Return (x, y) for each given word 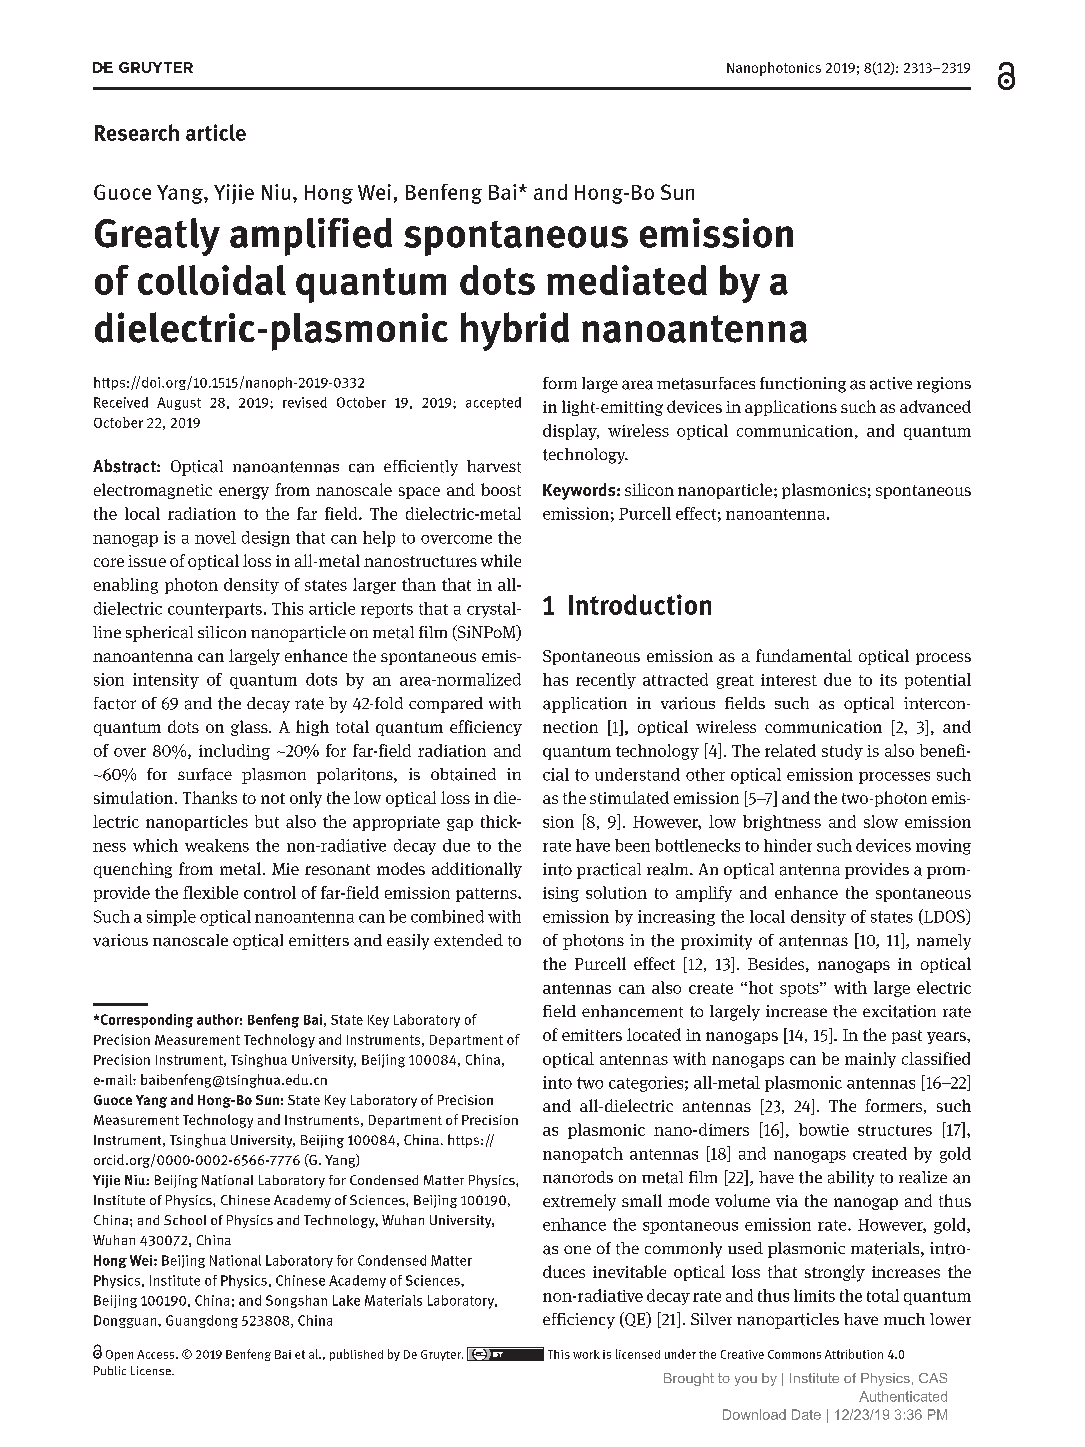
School (185, 1220)
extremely (579, 1202)
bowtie (824, 1129)
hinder (788, 845)
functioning (803, 385)
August (179, 403)
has (555, 679)
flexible (210, 892)
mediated (627, 280)
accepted (493, 403)
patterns (487, 895)
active (891, 383)
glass (250, 728)
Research (137, 132)
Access (157, 1354)
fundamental (804, 655)
